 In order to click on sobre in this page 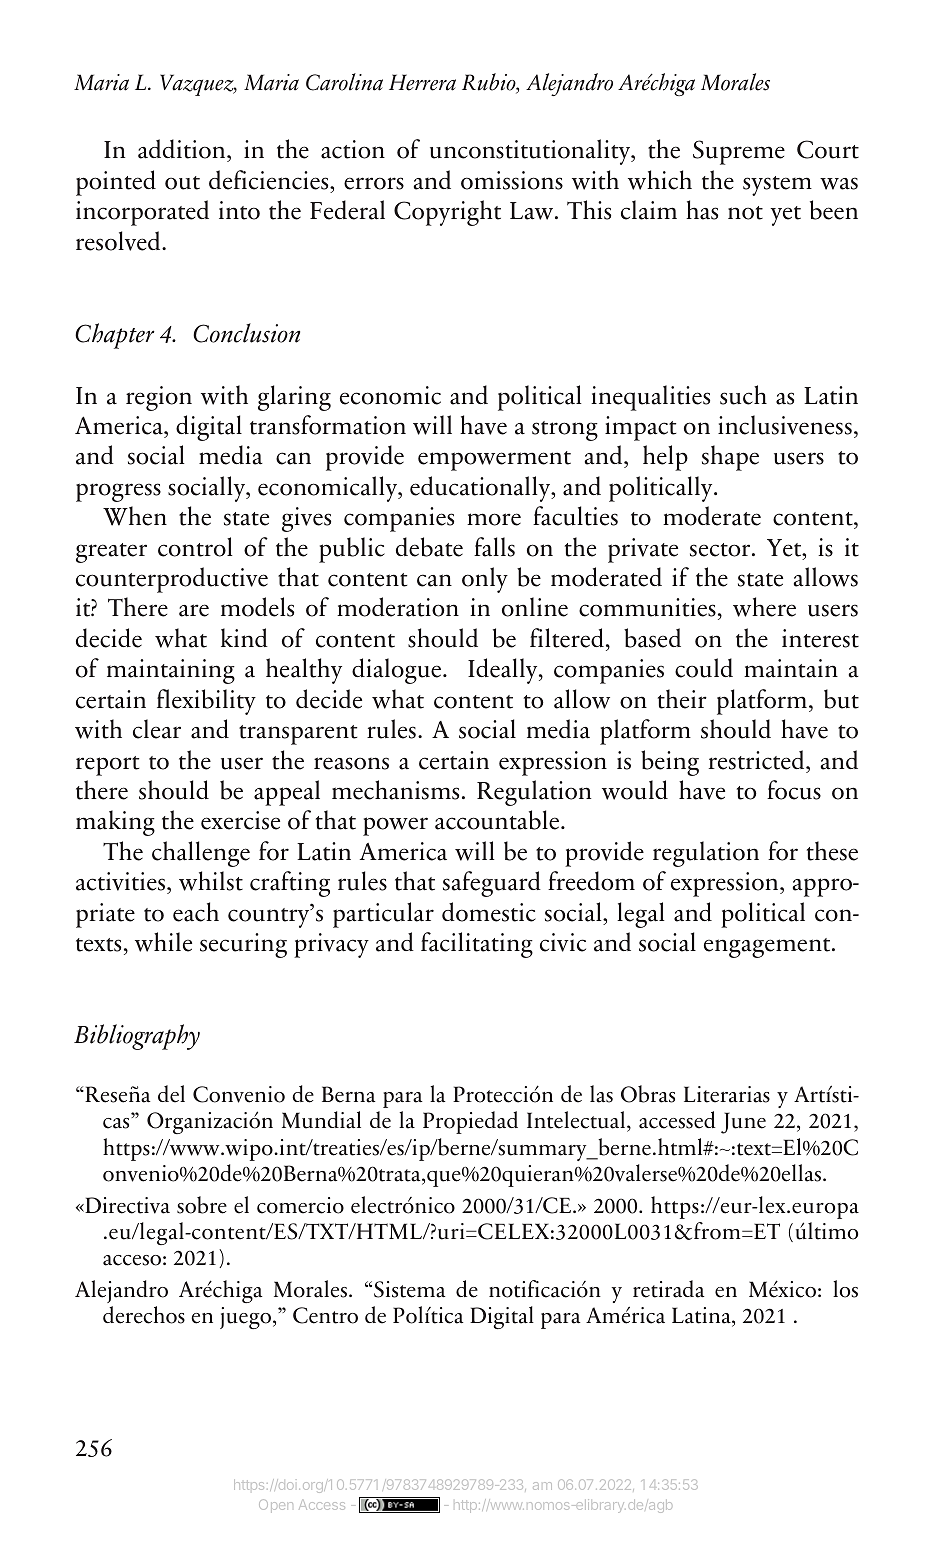, I will do `click(202, 1205)`.
